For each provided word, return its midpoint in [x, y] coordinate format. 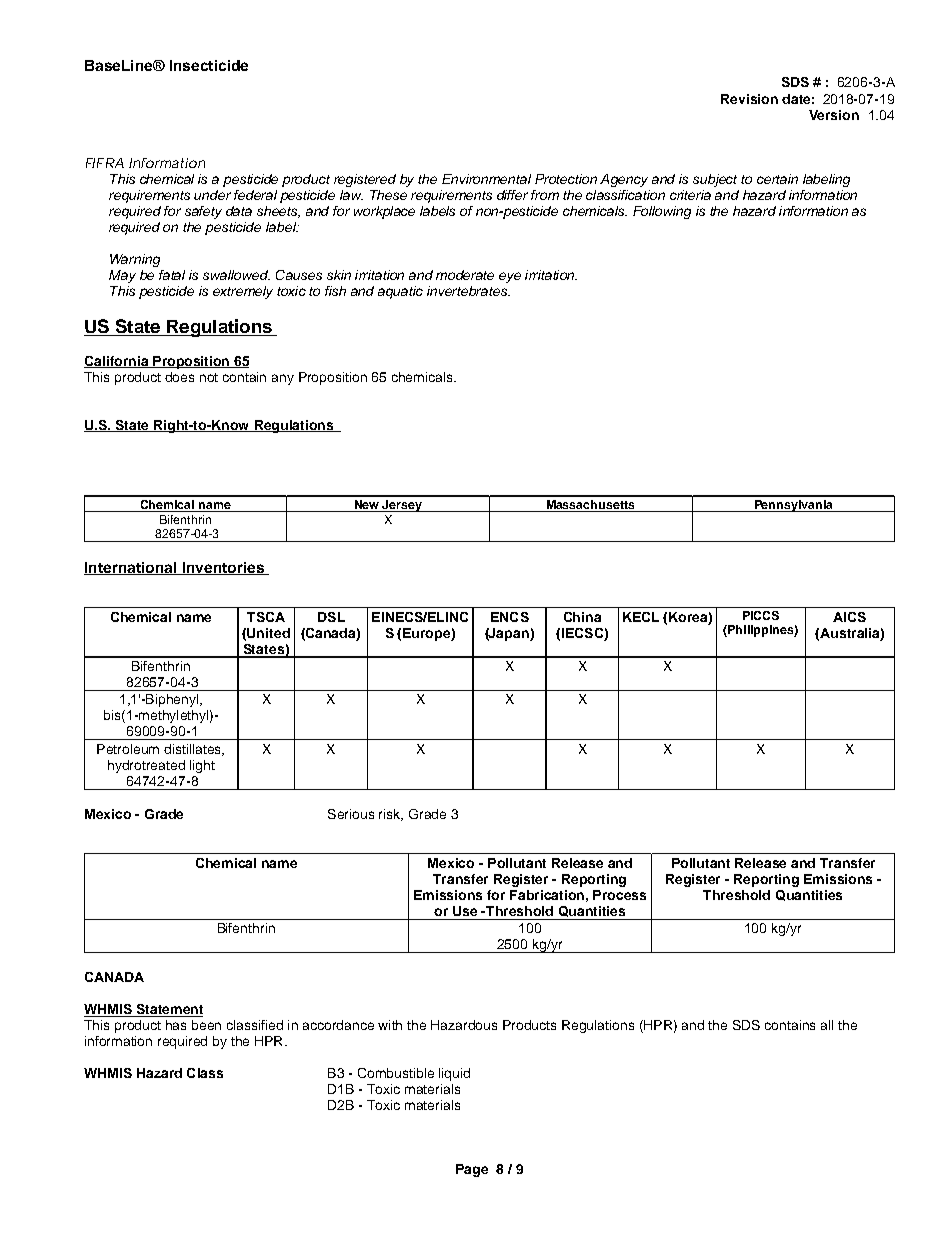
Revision [749, 99]
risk [391, 815]
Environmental [486, 179]
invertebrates [468, 291]
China [582, 617]
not [209, 377]
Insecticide [209, 65]
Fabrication [547, 895]
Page [472, 1170]
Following [662, 212]
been [206, 1025]
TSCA [266, 617]
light [202, 766]
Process [619, 895]
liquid [454, 1074]
